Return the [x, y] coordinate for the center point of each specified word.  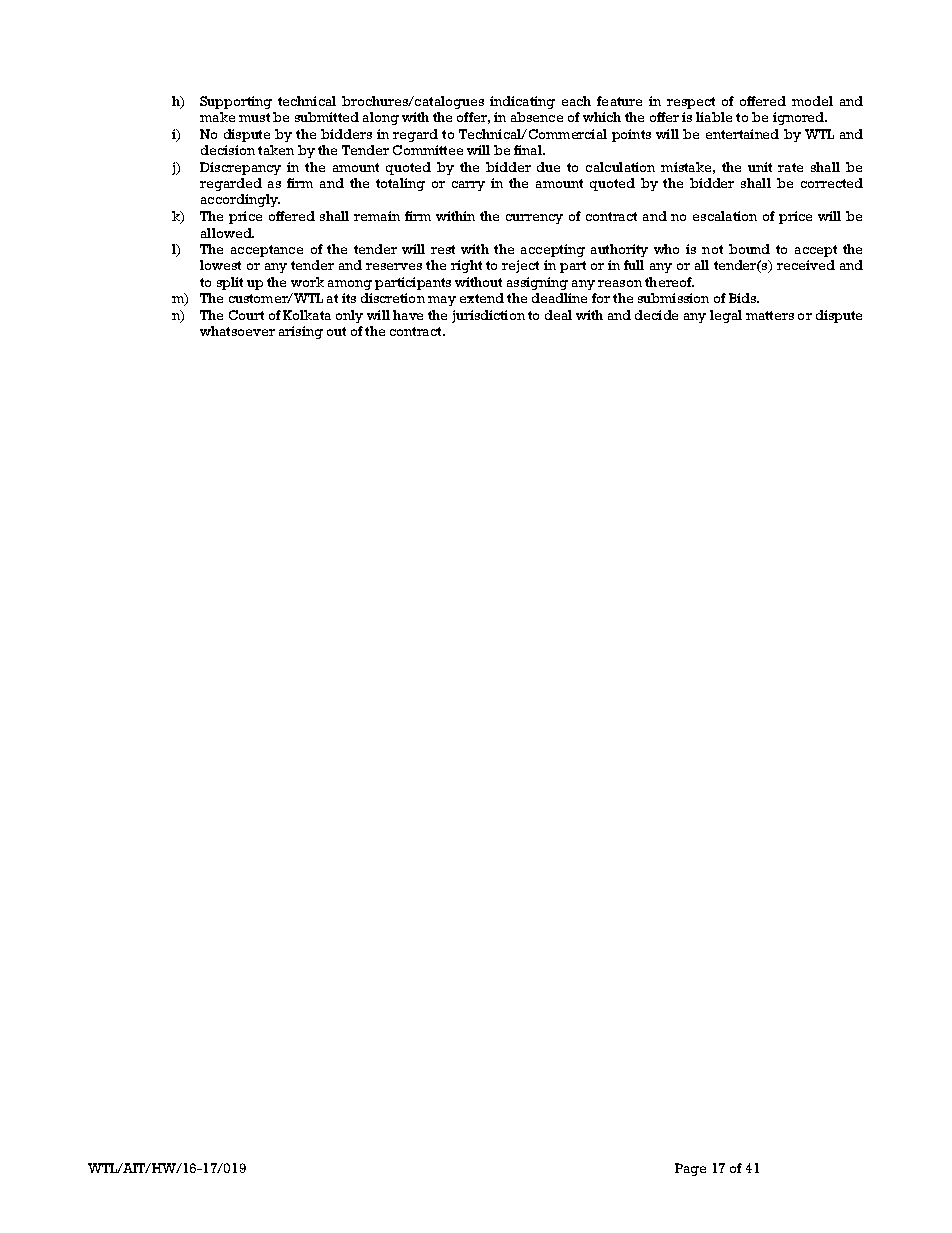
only [349, 316]
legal [726, 316]
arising [301, 332]
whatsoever [237, 331]
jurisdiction [488, 316]
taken [276, 150]
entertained [742, 134]
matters [770, 315]
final [529, 150]
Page [690, 1169]
